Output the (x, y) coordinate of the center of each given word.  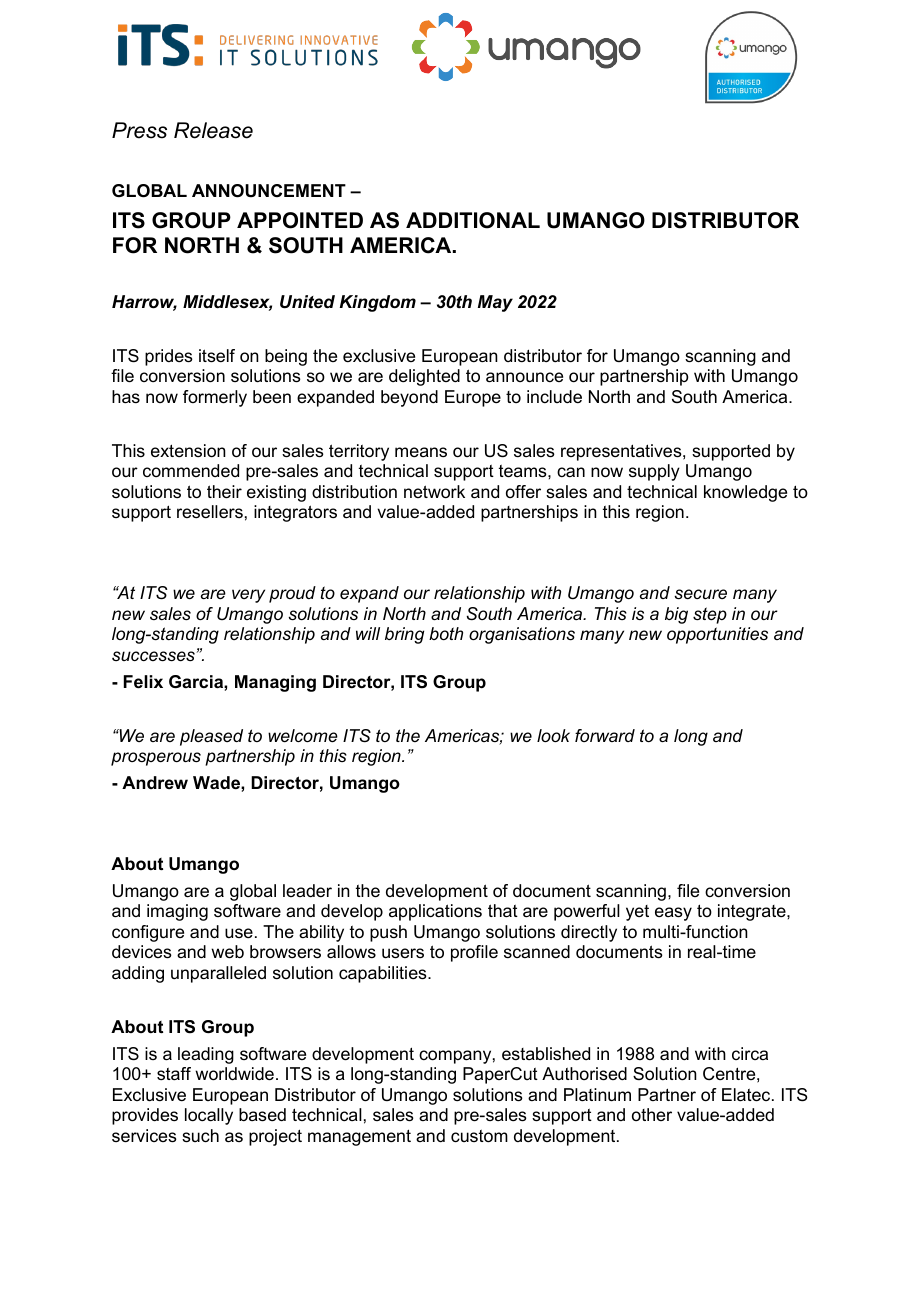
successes (153, 656)
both (446, 633)
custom (479, 1136)
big (676, 615)
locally (209, 1116)
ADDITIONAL (473, 220)
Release (213, 130)
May (495, 303)
